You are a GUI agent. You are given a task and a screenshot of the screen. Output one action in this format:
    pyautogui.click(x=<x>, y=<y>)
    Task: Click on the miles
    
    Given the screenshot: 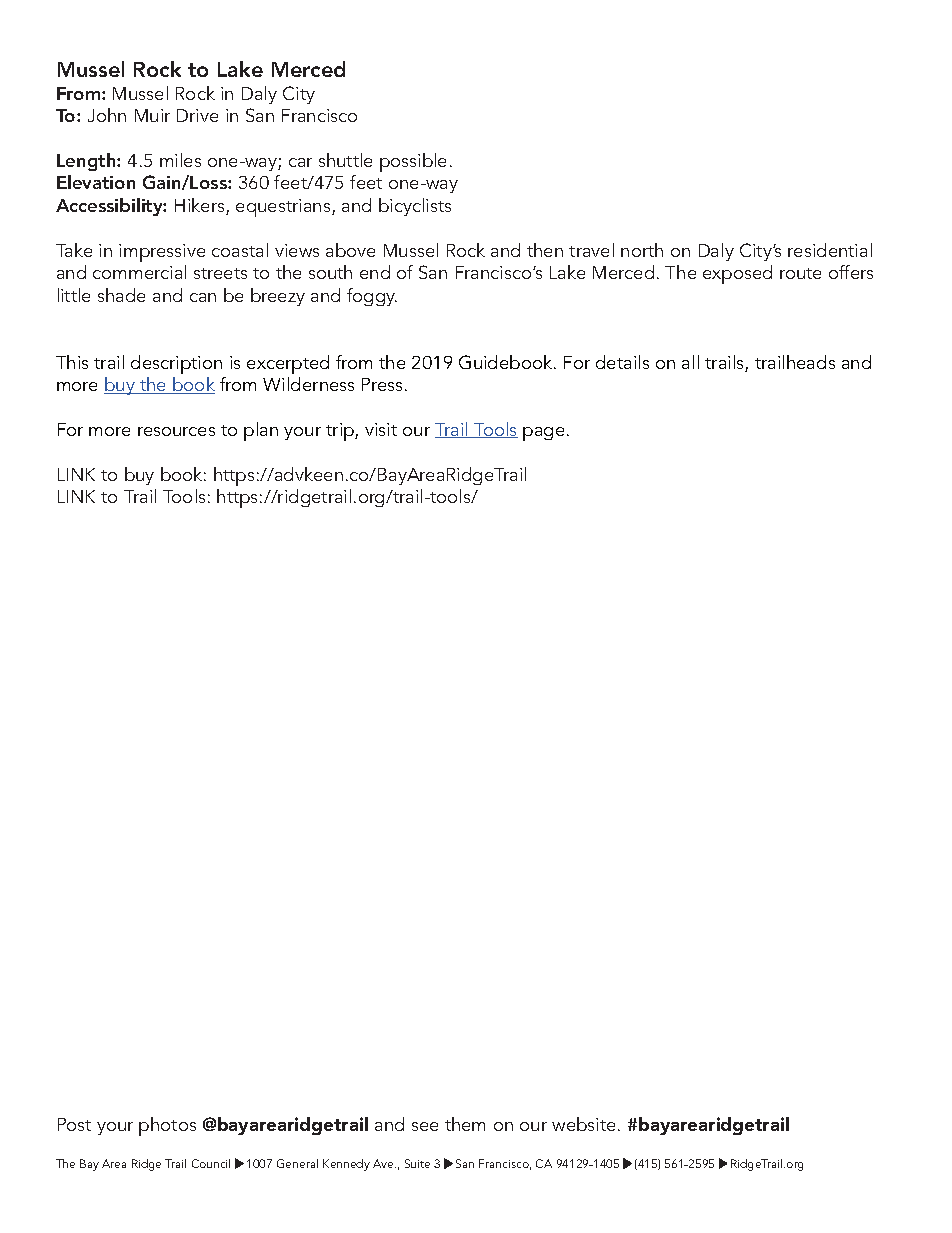 What is the action you would take?
    pyautogui.click(x=180, y=160)
